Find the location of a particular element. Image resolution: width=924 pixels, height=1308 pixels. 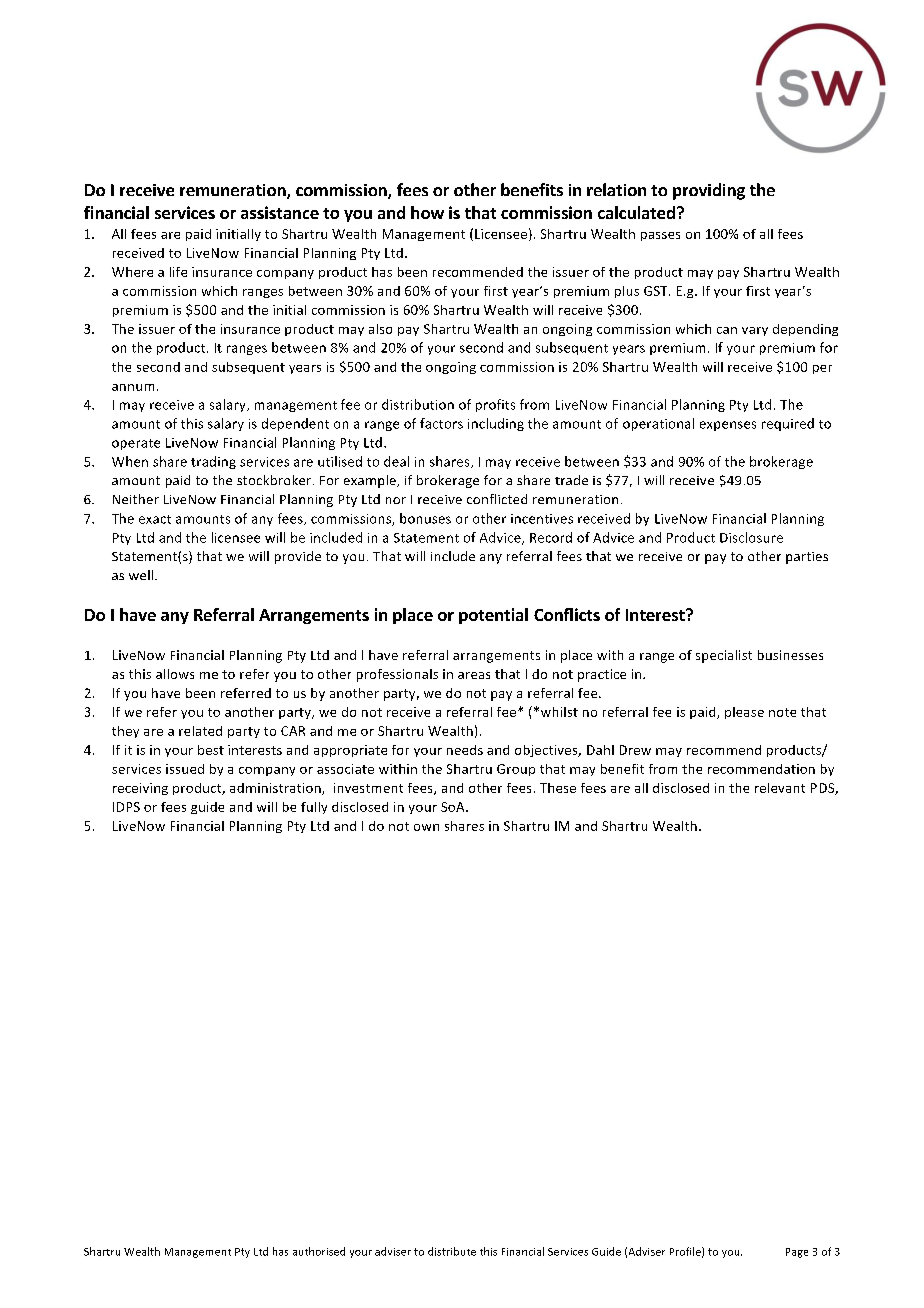

exact is located at coordinates (155, 519).
